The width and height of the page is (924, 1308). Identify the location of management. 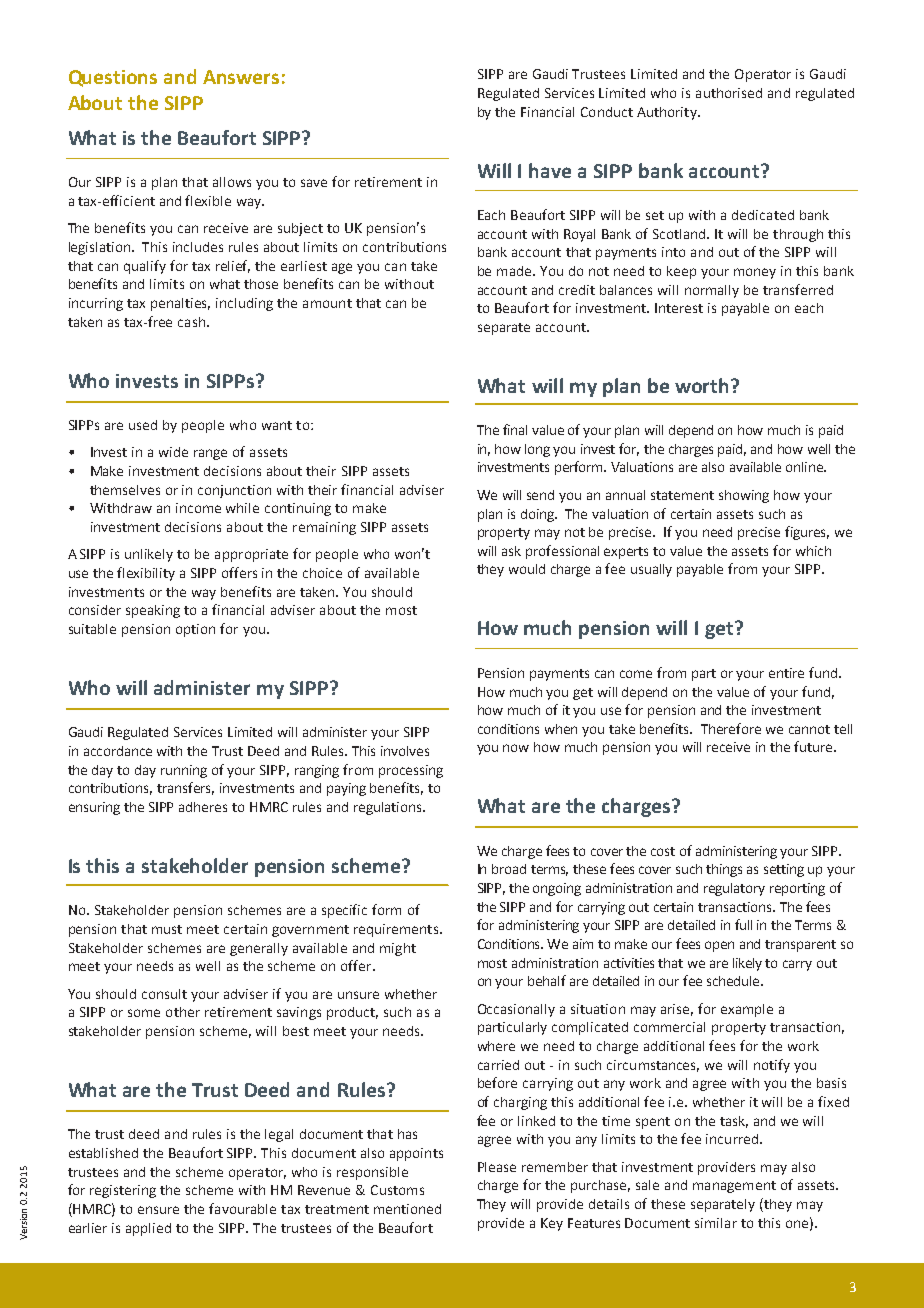
(734, 1187).
